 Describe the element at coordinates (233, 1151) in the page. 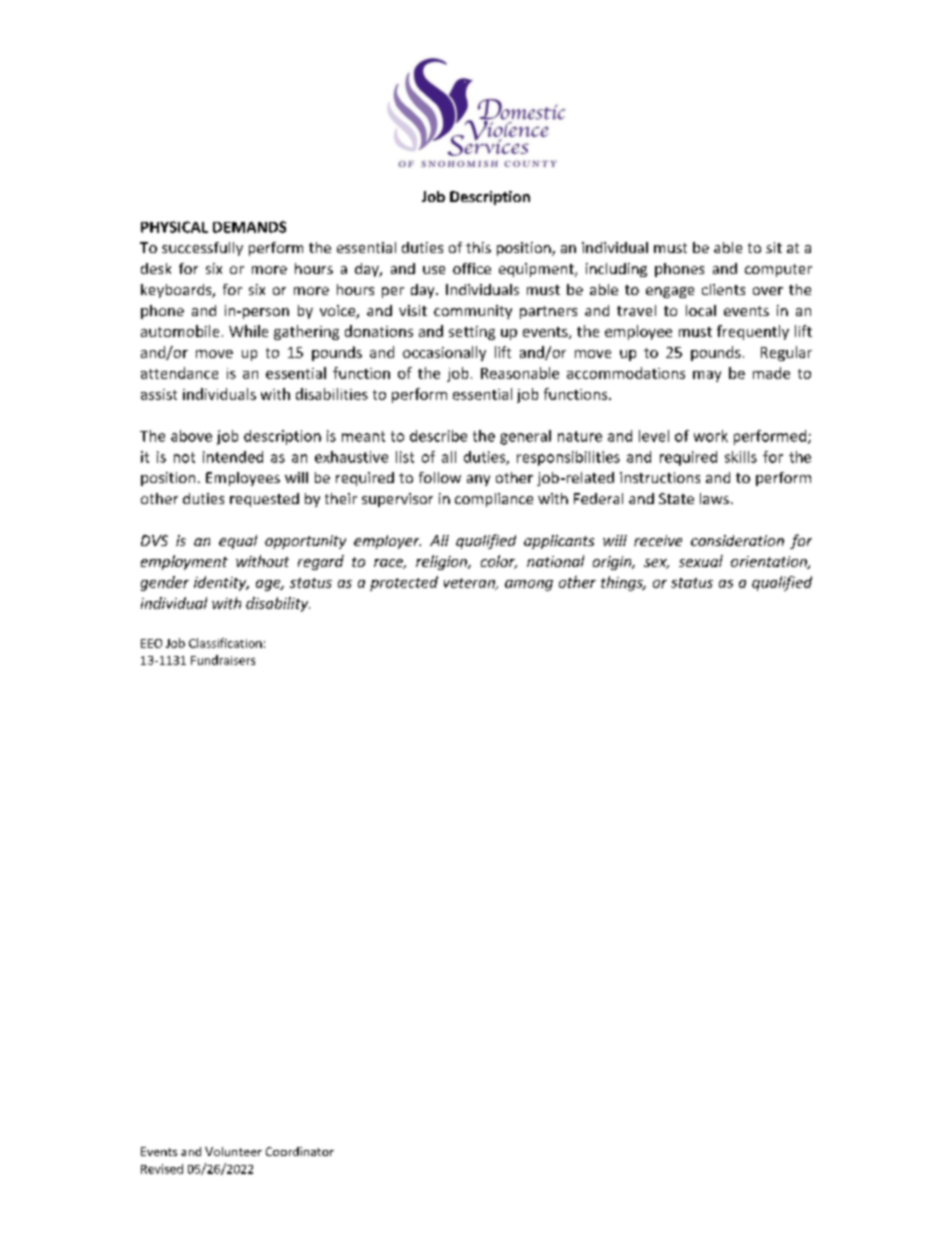

I see `Volunteer` at that location.
